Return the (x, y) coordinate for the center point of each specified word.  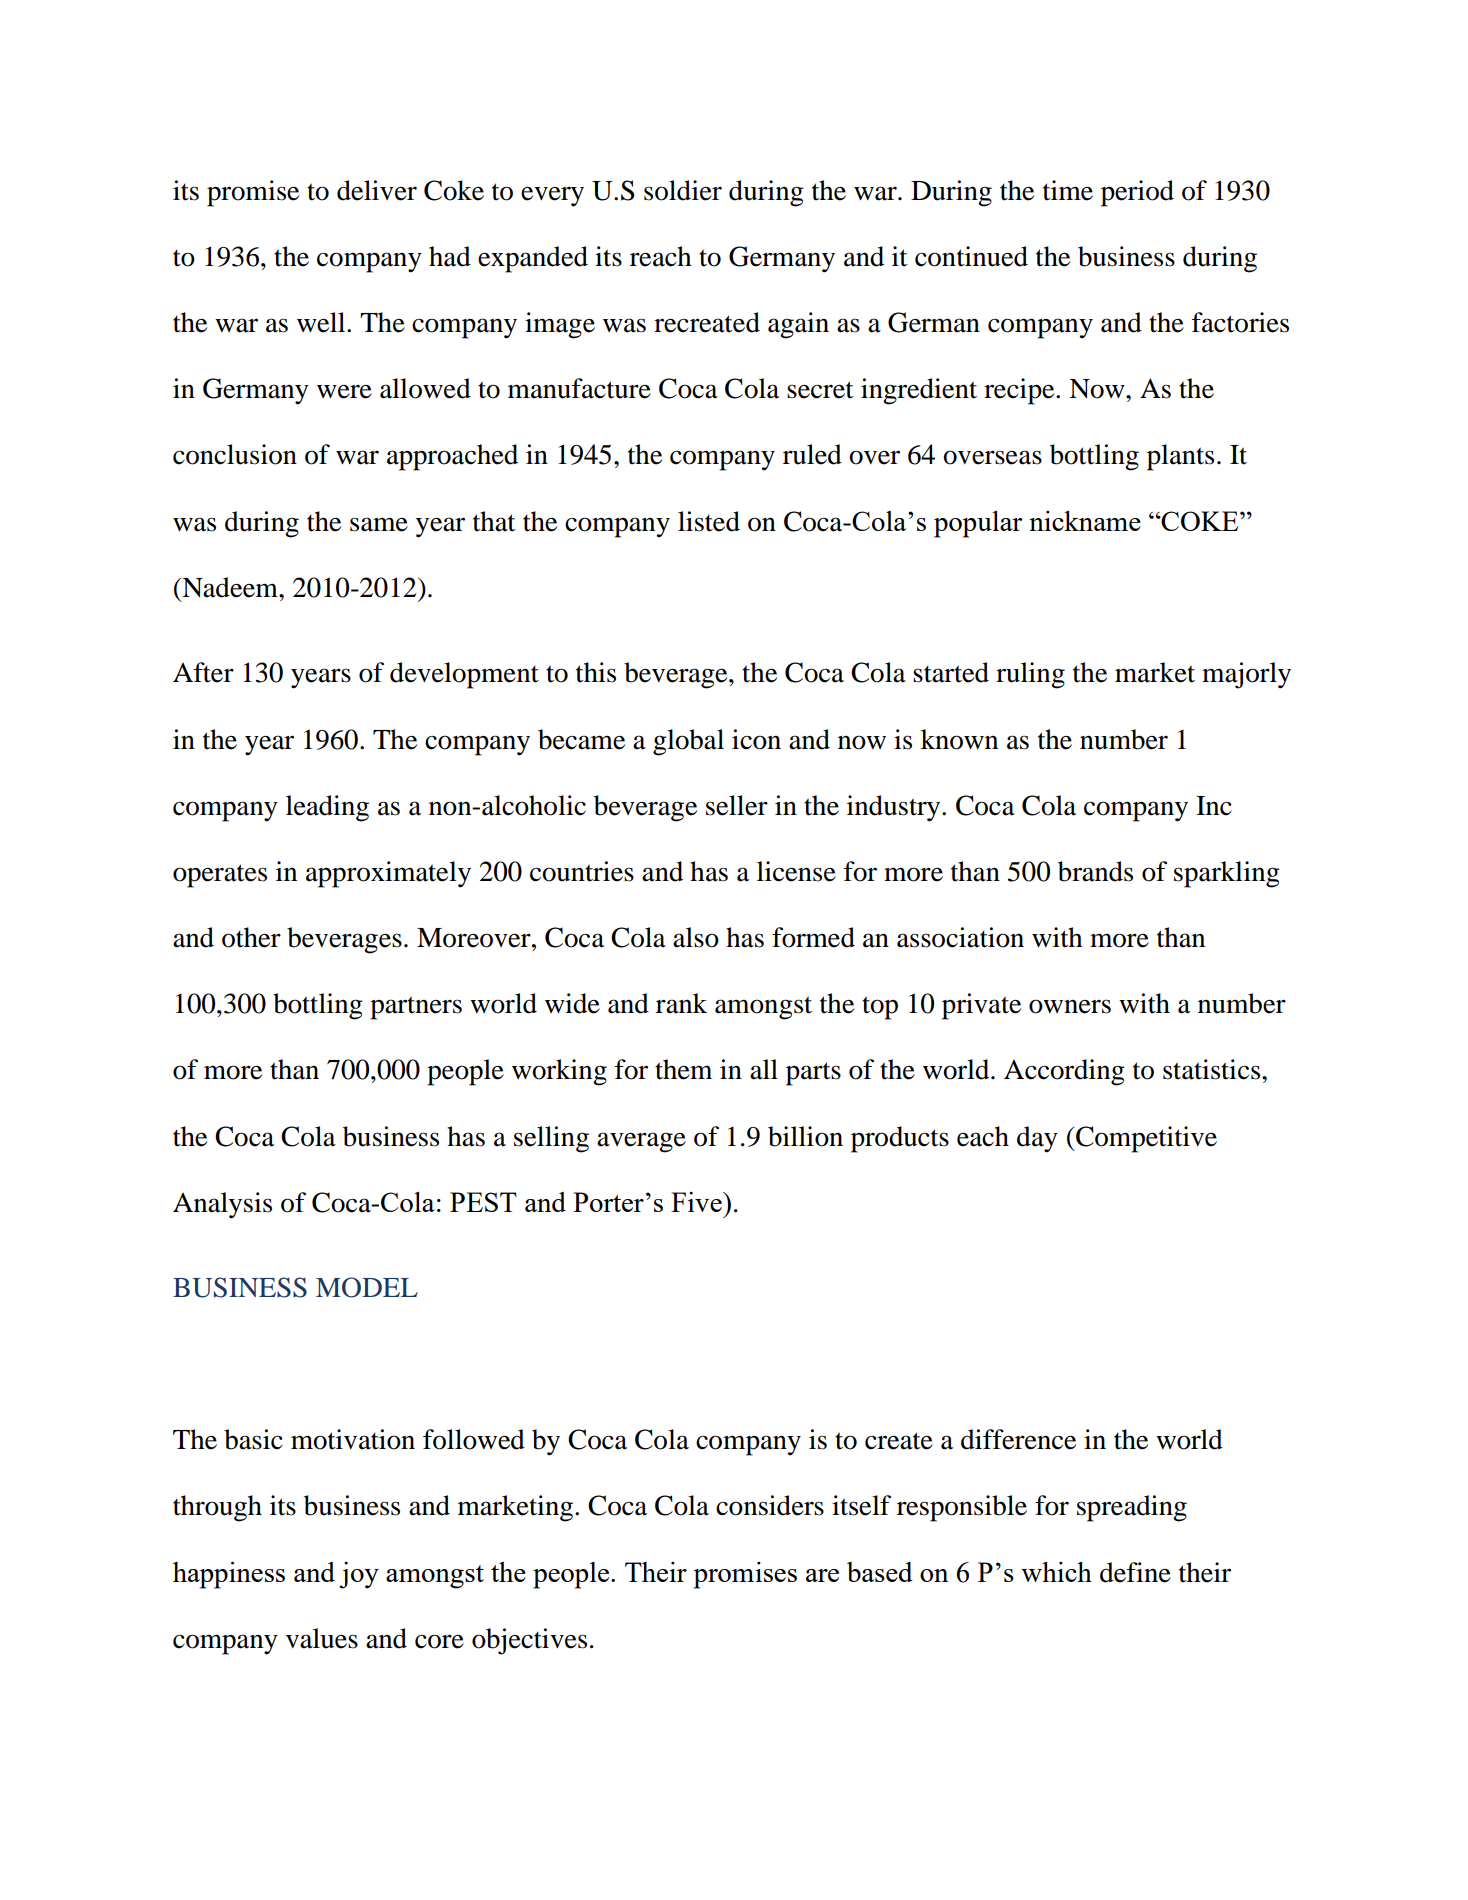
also (696, 937)
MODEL (367, 1287)
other (251, 937)
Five (697, 1202)
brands (1095, 871)
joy (359, 1575)
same (379, 524)
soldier (683, 190)
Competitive (1145, 1139)
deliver (377, 190)
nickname (1085, 521)
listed (709, 521)
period (1137, 193)
